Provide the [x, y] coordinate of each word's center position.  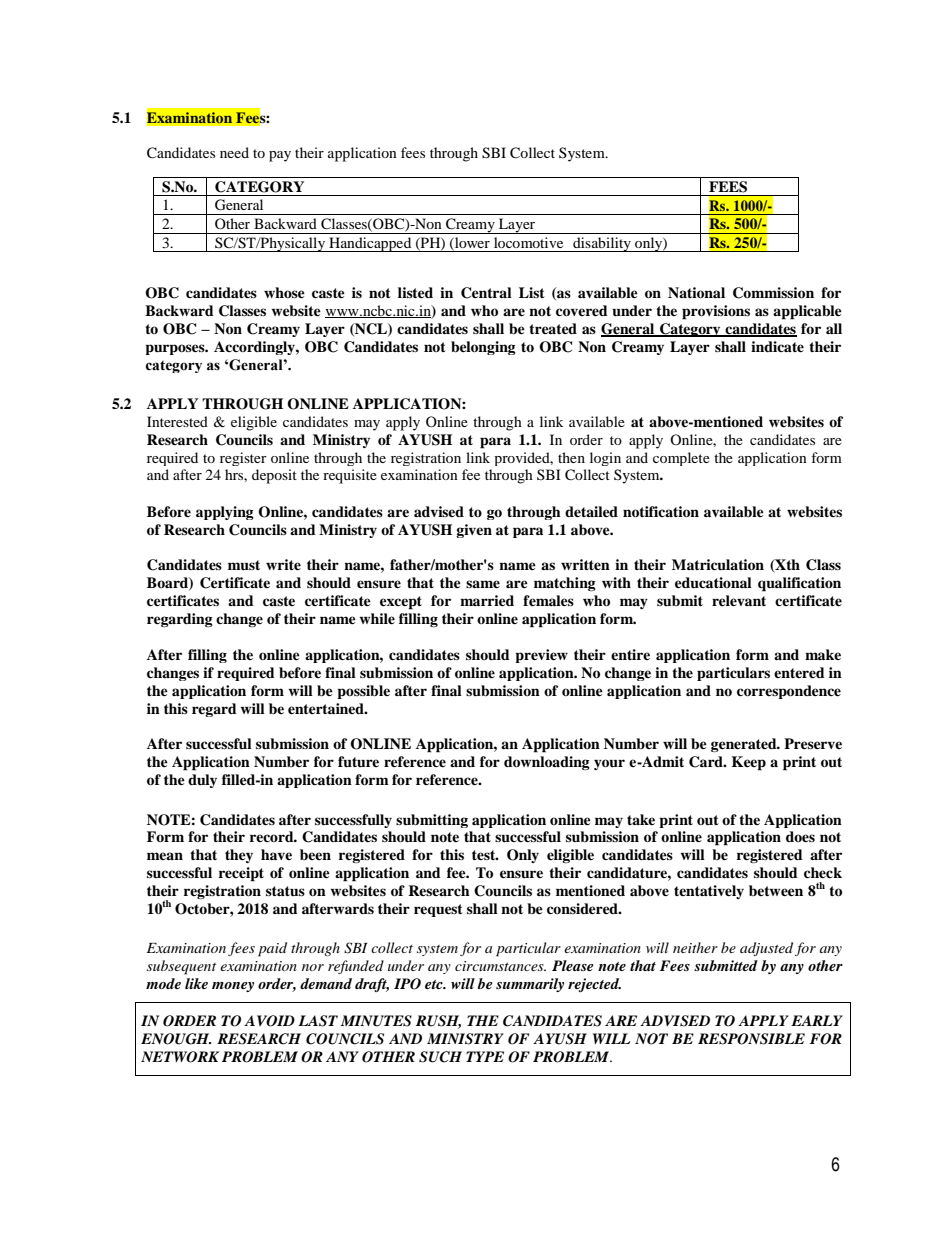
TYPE [485, 1056]
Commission [773, 293]
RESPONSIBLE [751, 1039]
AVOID [269, 1021]
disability [602, 244]
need [234, 152]
